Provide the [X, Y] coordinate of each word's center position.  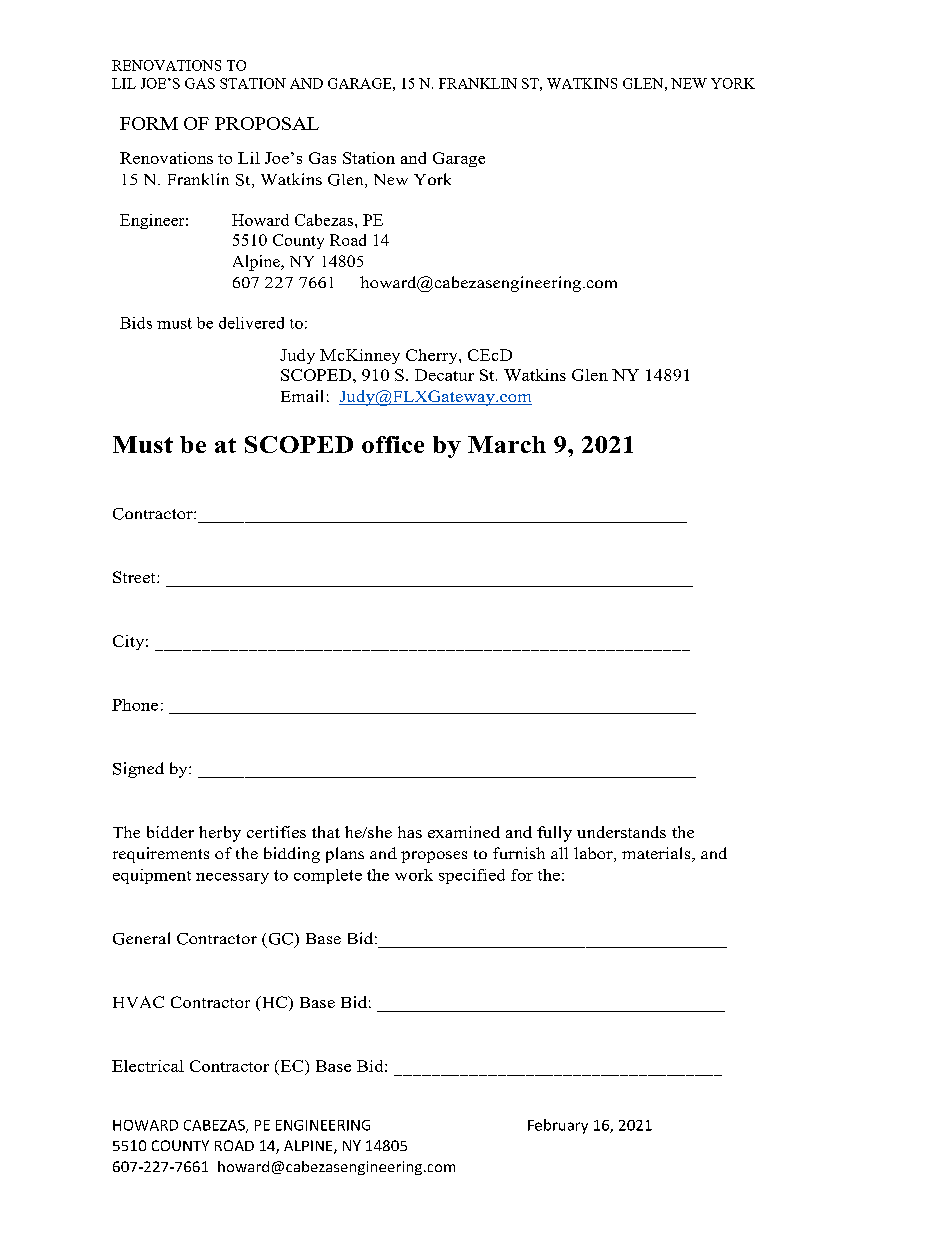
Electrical [148, 1066]
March [507, 444]
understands [621, 832]
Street [135, 577]
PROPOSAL [267, 123]
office [393, 444]
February [558, 1126]
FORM [149, 123]
